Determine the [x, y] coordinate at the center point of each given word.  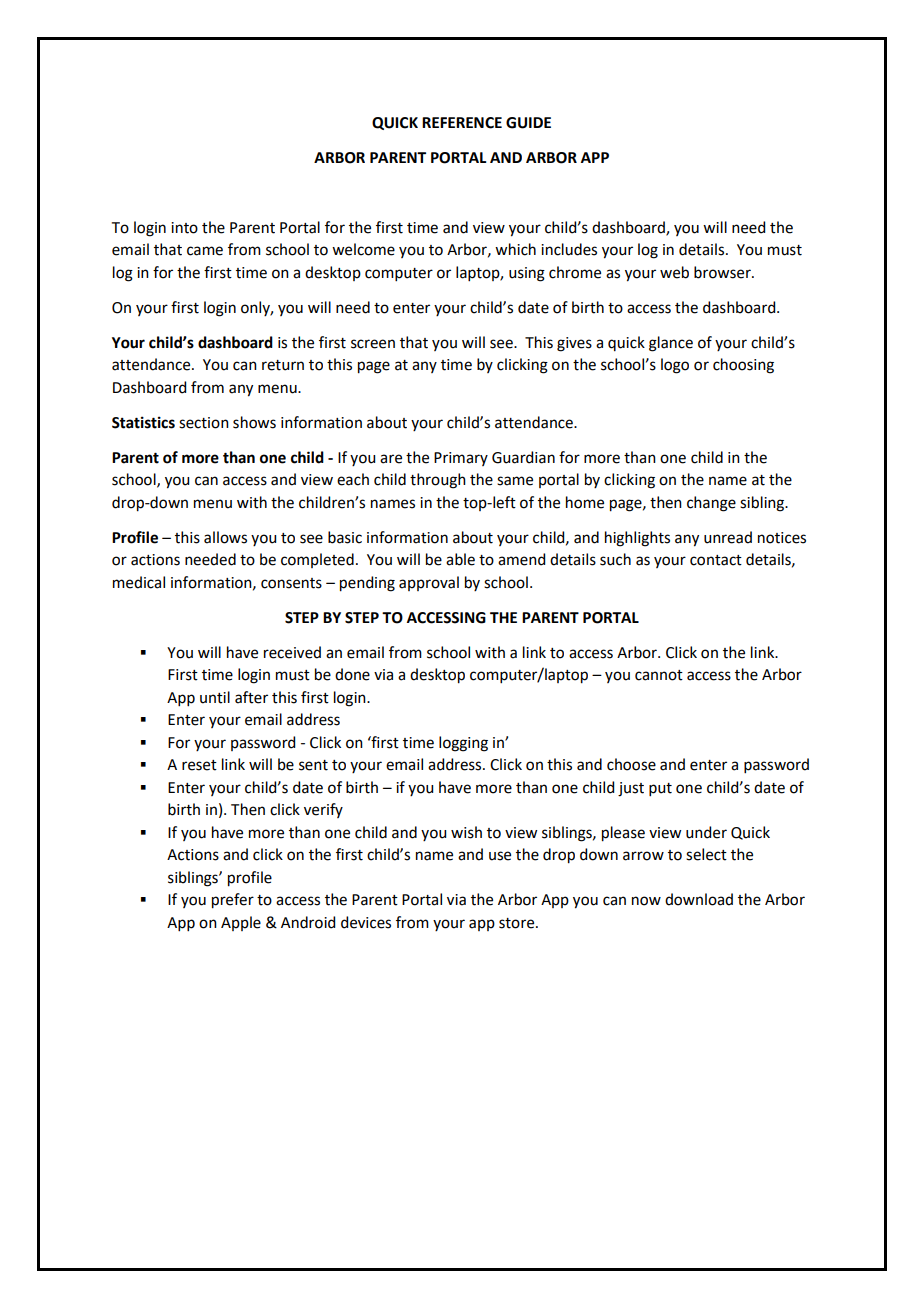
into [184, 228]
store [518, 923]
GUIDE [528, 123]
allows [225, 537]
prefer [233, 901]
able [460, 559]
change [711, 504]
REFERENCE [462, 123]
